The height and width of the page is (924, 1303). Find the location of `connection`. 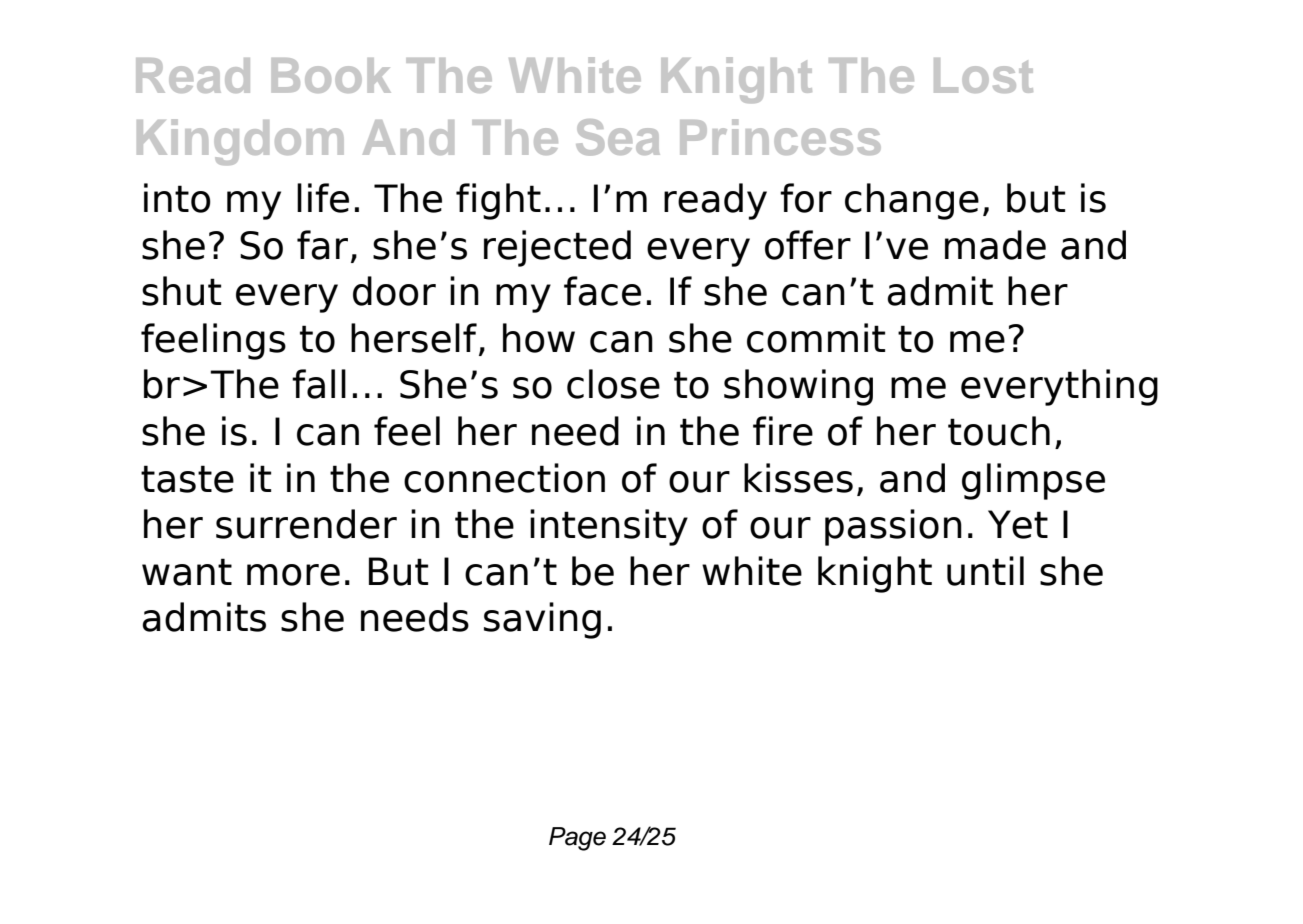

connection is located at coordinates (504, 478).
